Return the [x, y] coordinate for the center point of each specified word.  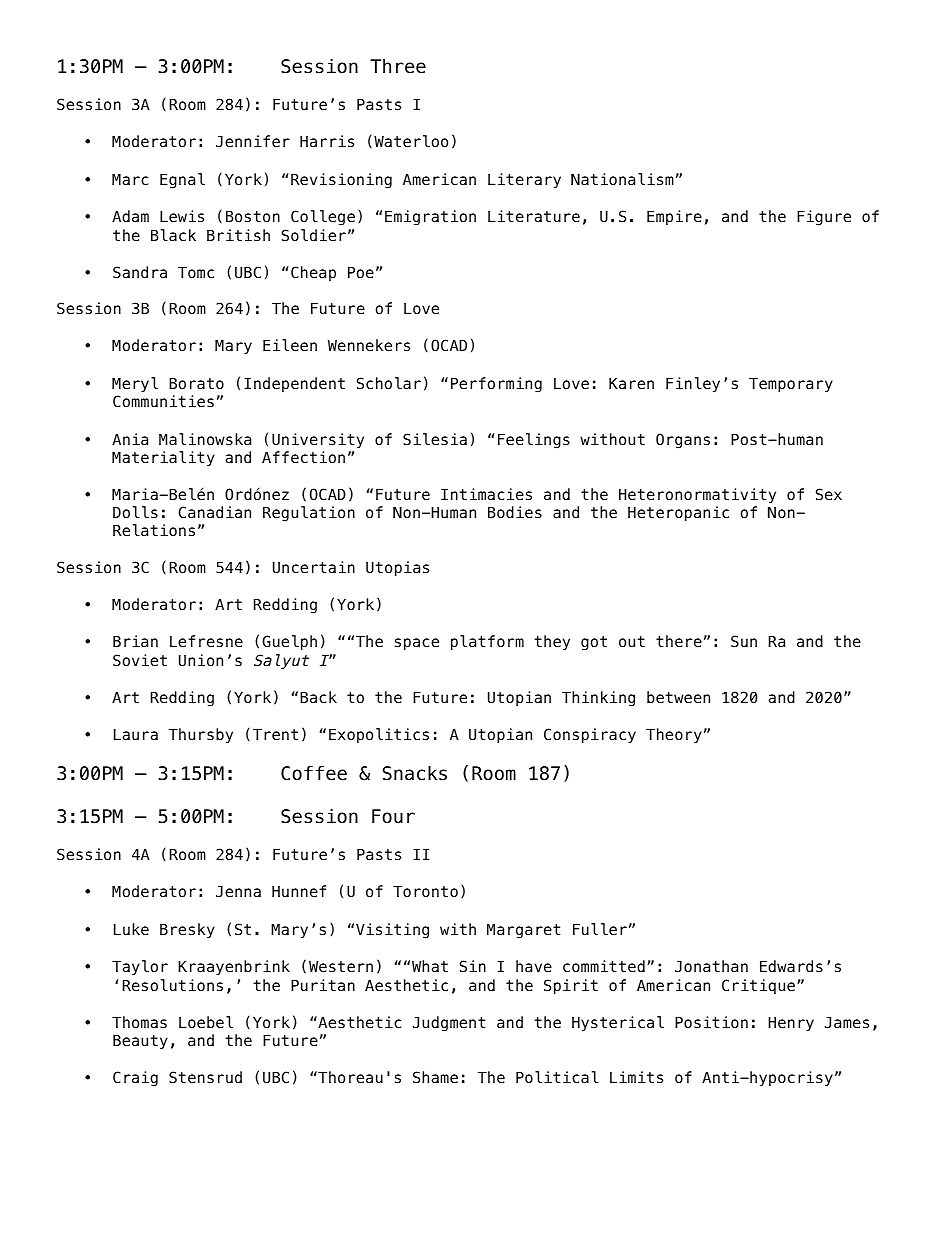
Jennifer [253, 141]
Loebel [206, 1022]
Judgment [449, 1024]
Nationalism [622, 179]
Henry [791, 1024]
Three [398, 66]
